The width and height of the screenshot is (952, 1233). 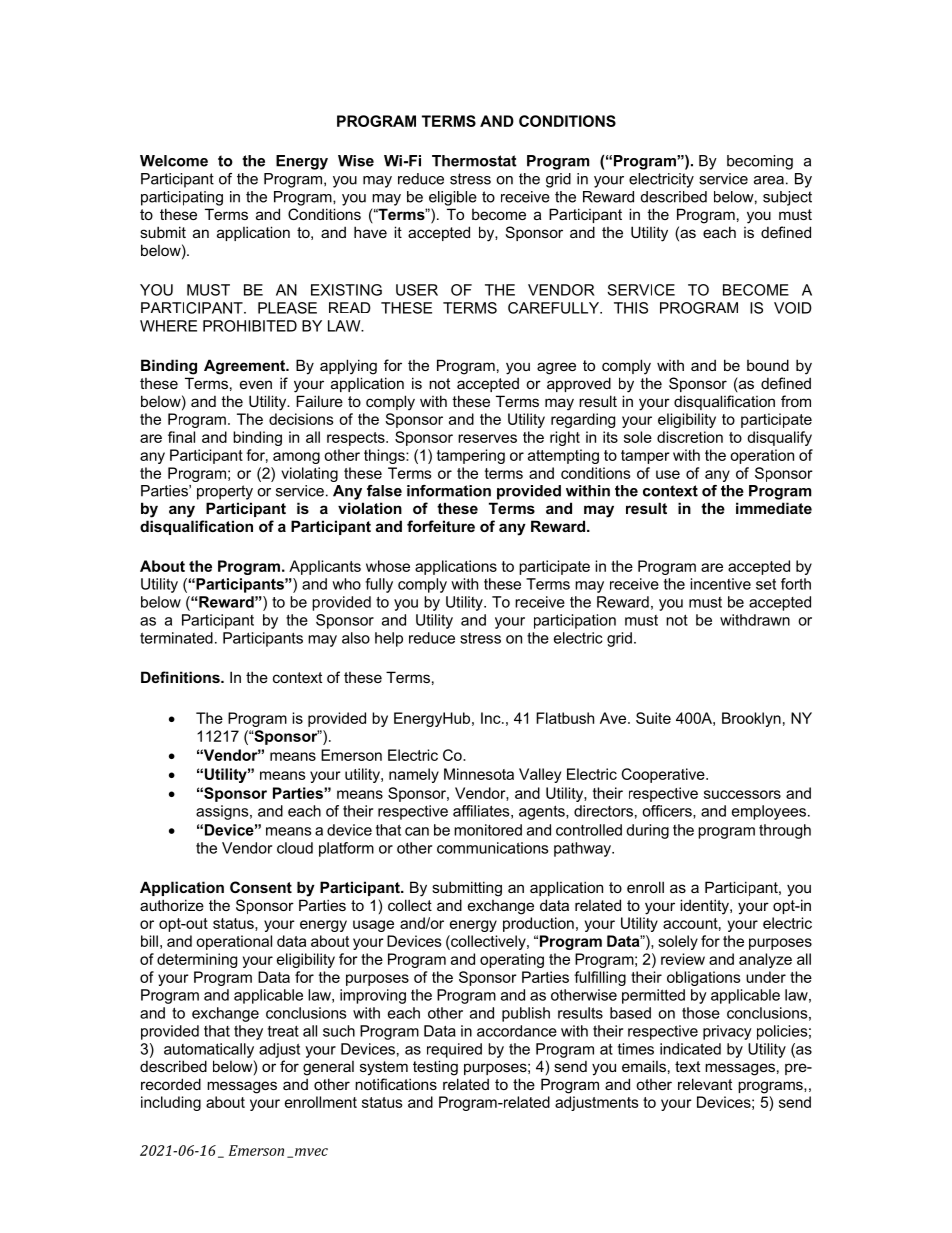 What do you see at coordinates (454, 1050) in the screenshot?
I see `required` at bounding box center [454, 1050].
